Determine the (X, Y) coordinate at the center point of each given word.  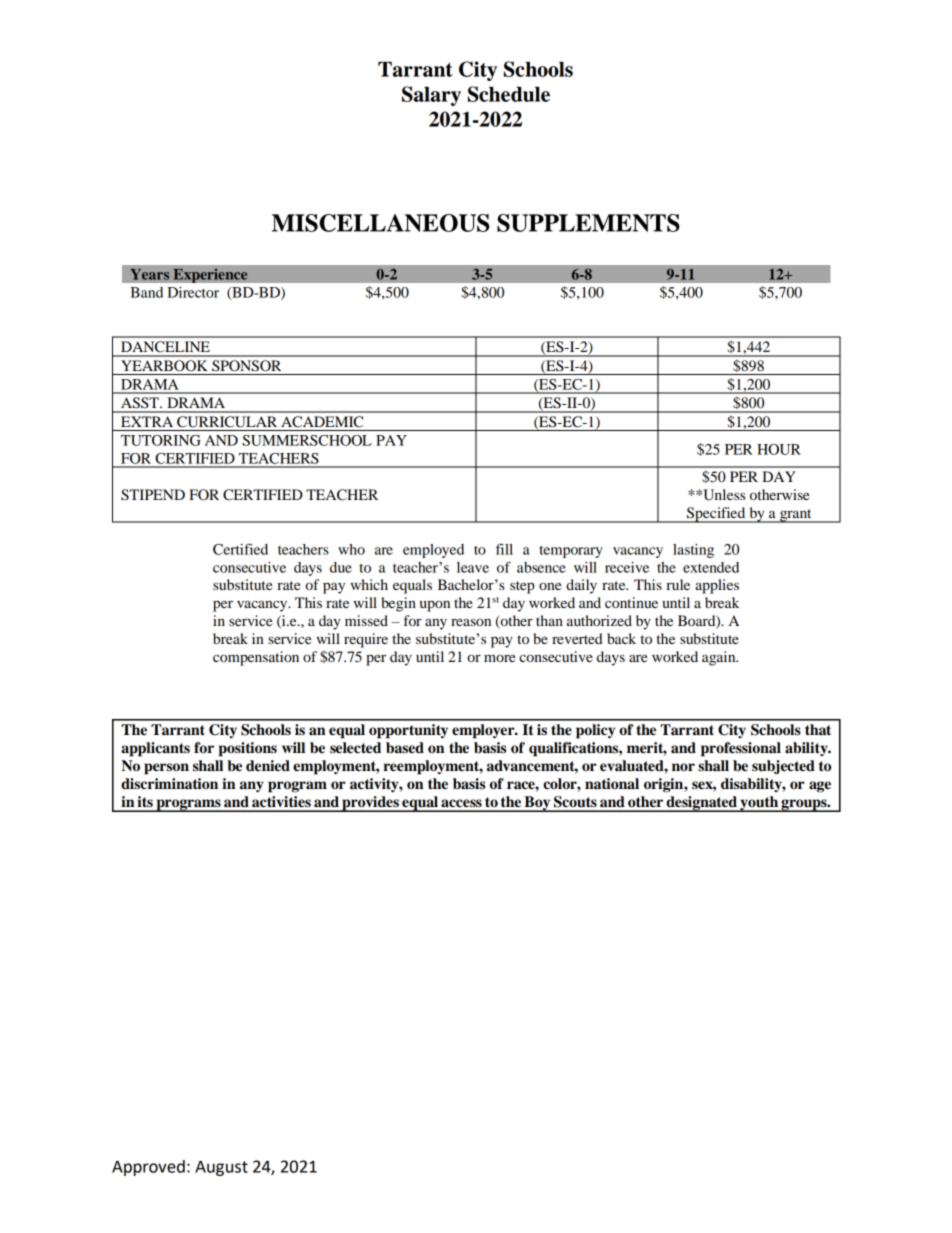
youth (759, 804)
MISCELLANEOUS (381, 223)
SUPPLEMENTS (588, 223)
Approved (148, 1168)
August (221, 1168)
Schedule (509, 94)
